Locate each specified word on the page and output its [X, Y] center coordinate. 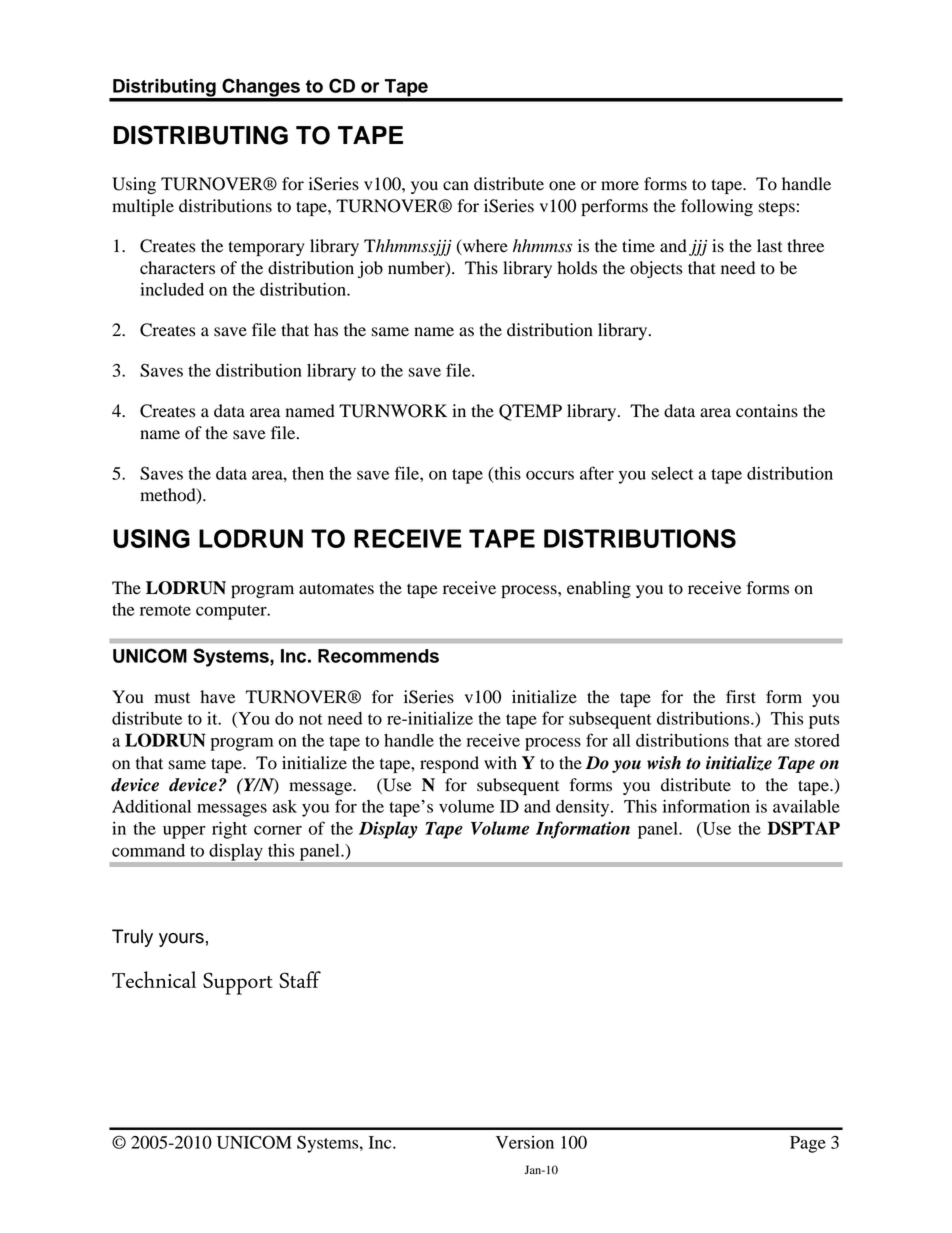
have [217, 697]
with [500, 763]
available [806, 806]
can [456, 185]
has [326, 330]
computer [232, 612]
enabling [599, 589]
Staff [300, 979]
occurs [550, 475]
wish [664, 763]
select [672, 473]
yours [181, 940]
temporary [266, 248]
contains [767, 411]
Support [238, 983]
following [717, 207]
